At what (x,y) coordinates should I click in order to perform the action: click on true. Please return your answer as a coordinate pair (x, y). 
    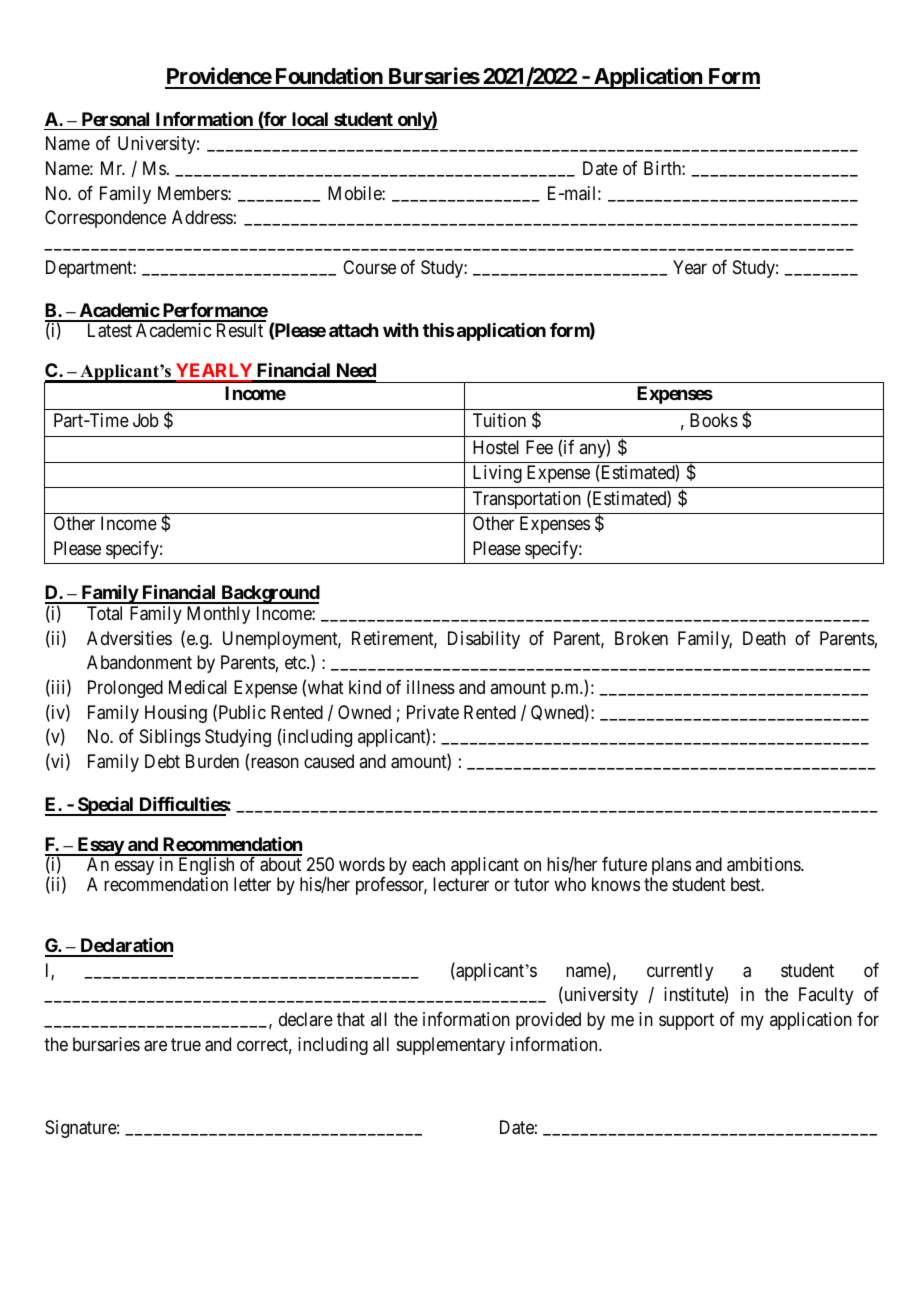
    Looking at the image, I should click on (186, 1044).
